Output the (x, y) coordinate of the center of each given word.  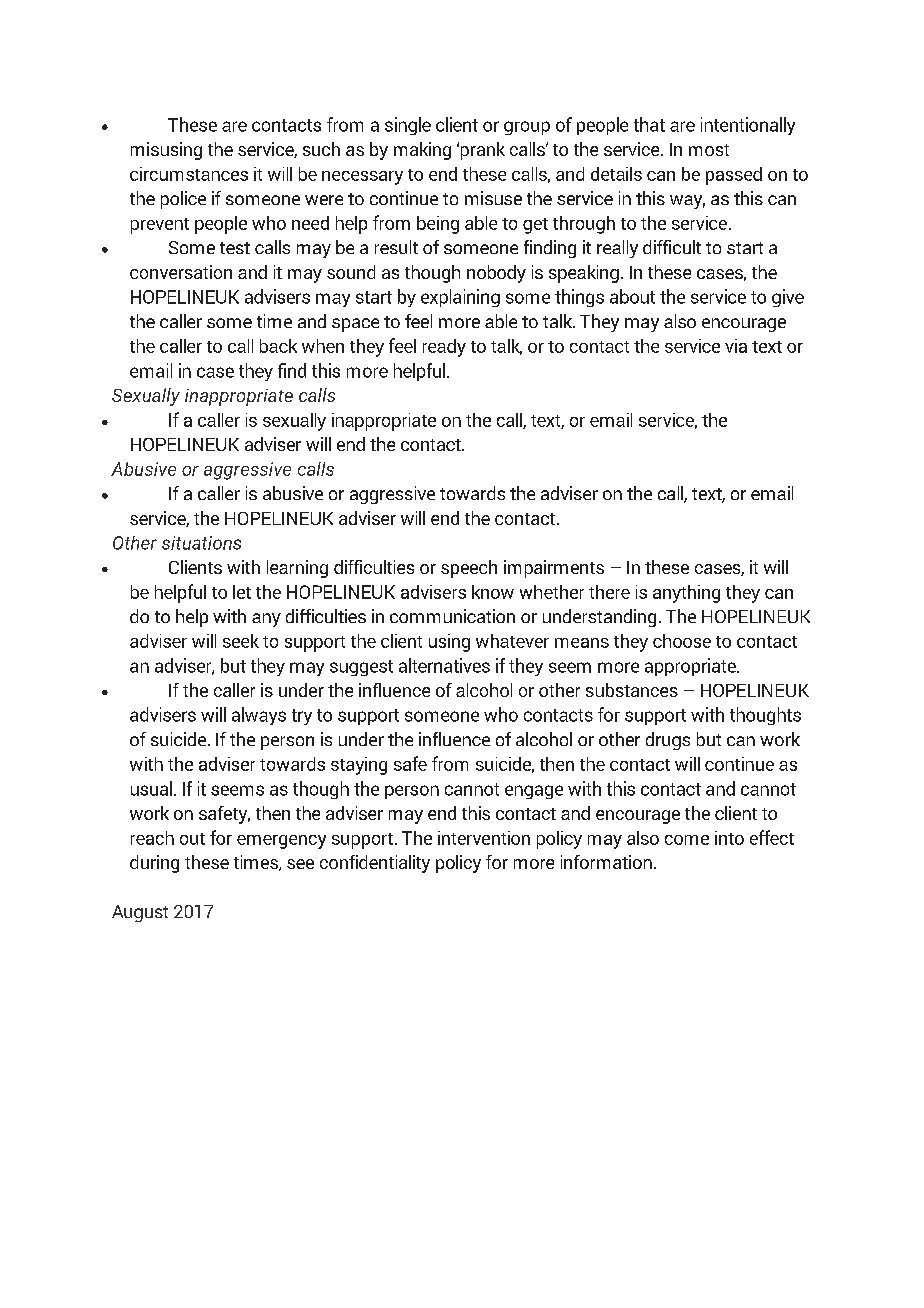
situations (201, 543)
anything (686, 594)
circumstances (189, 174)
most (709, 150)
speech (469, 569)
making (422, 151)
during (154, 864)
